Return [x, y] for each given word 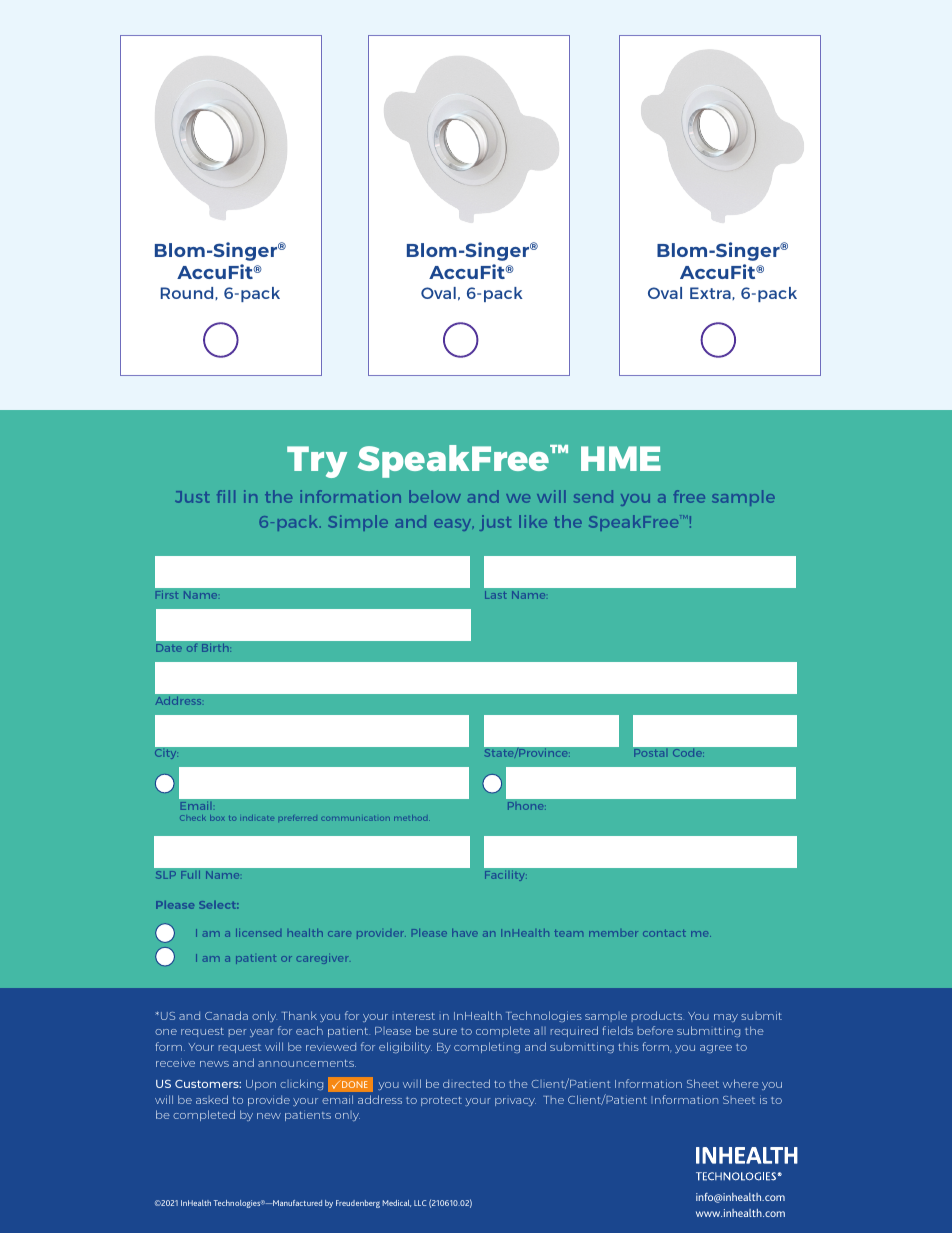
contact [664, 933]
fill [226, 496]
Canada [226, 1015]
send [593, 496]
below [435, 496]
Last [496, 595]
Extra [711, 293]
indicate [258, 818]
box [217, 818]
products [658, 1016]
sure [445, 1032]
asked [212, 1099]
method [412, 818]
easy [454, 525]
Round [188, 293]
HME [621, 458]
